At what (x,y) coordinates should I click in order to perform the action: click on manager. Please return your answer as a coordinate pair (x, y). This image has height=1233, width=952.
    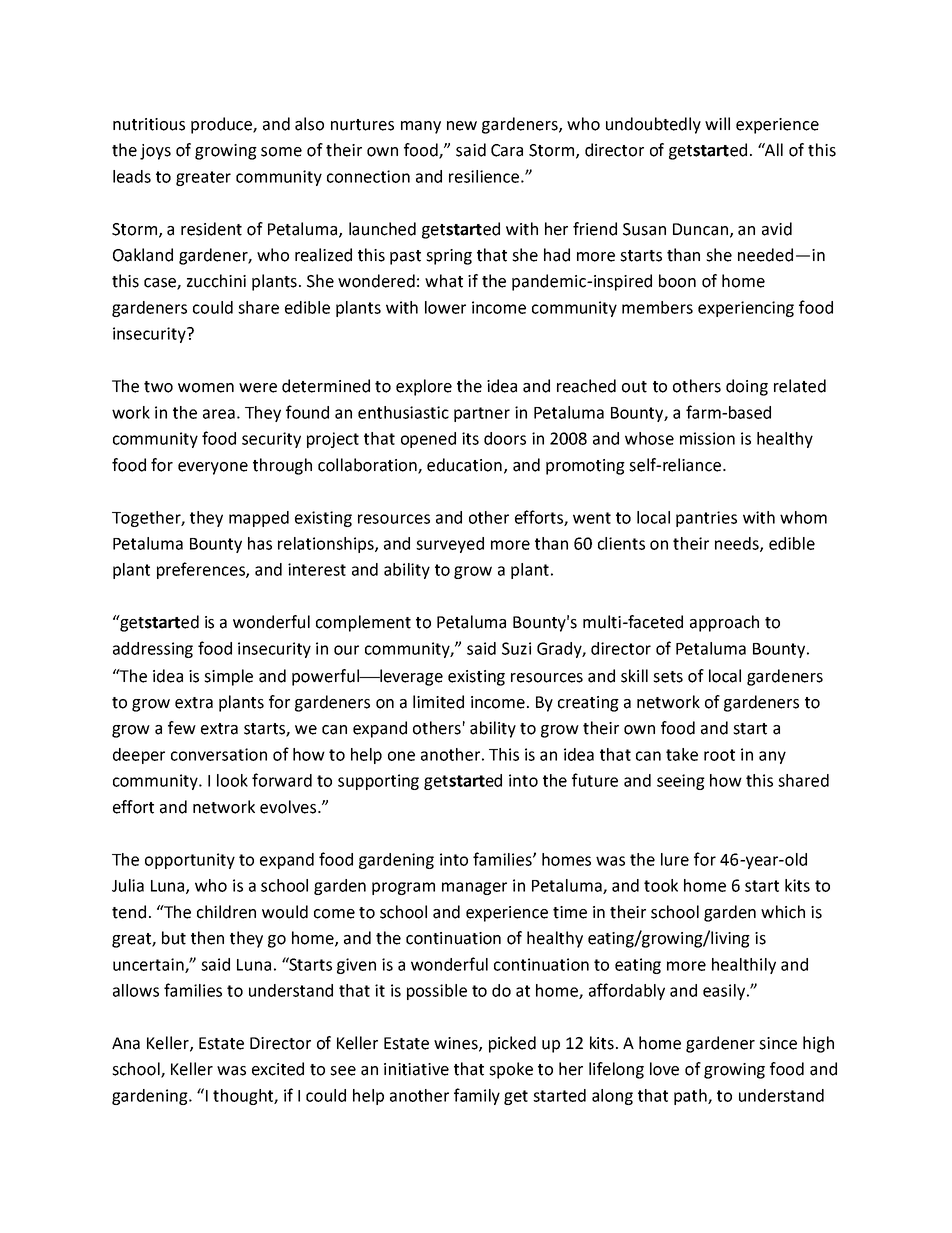
    Looking at the image, I should click on (474, 888).
